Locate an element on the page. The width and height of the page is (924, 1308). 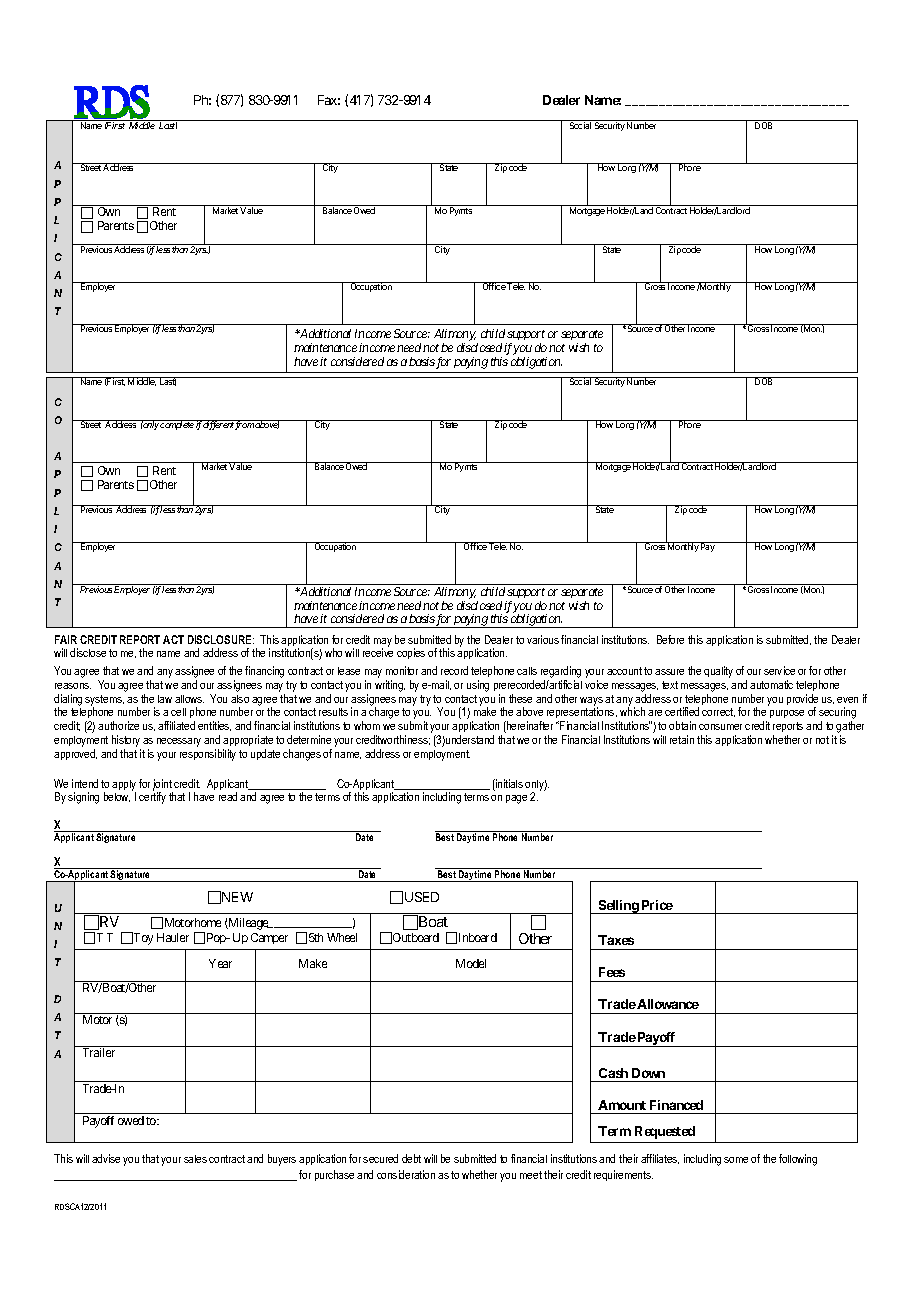
sales is located at coordinates (195, 1159).
